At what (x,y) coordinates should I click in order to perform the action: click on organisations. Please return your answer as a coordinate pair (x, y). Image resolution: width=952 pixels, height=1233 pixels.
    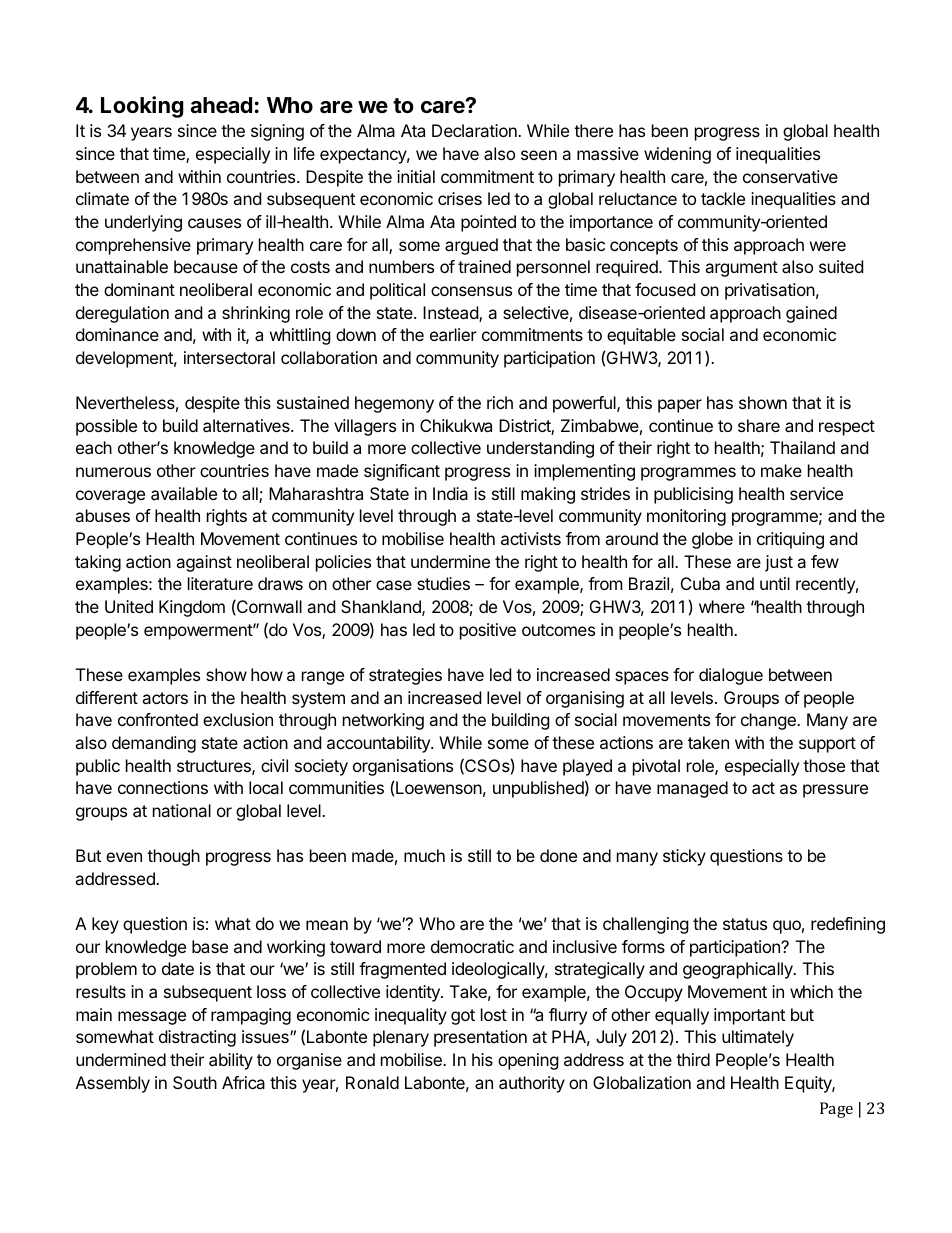
    Looking at the image, I should click on (403, 767).
